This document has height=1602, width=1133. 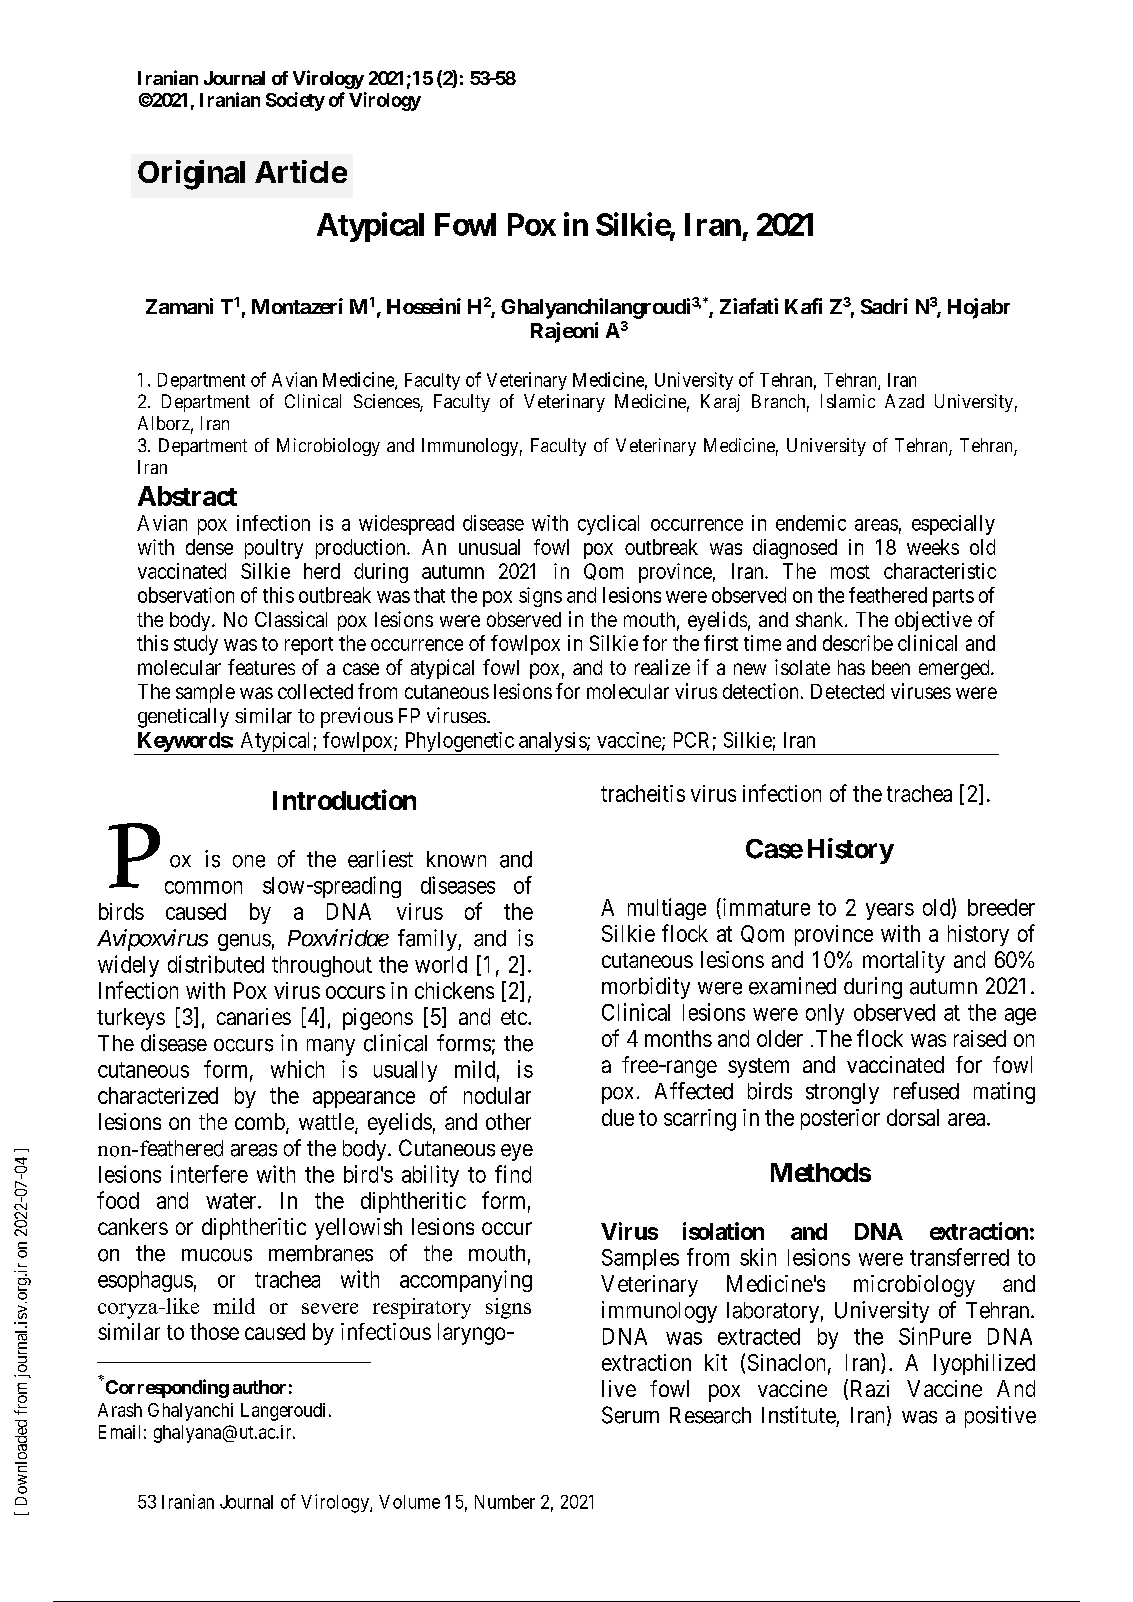 What do you see at coordinates (249, 861) in the document?
I see `one` at bounding box center [249, 861].
